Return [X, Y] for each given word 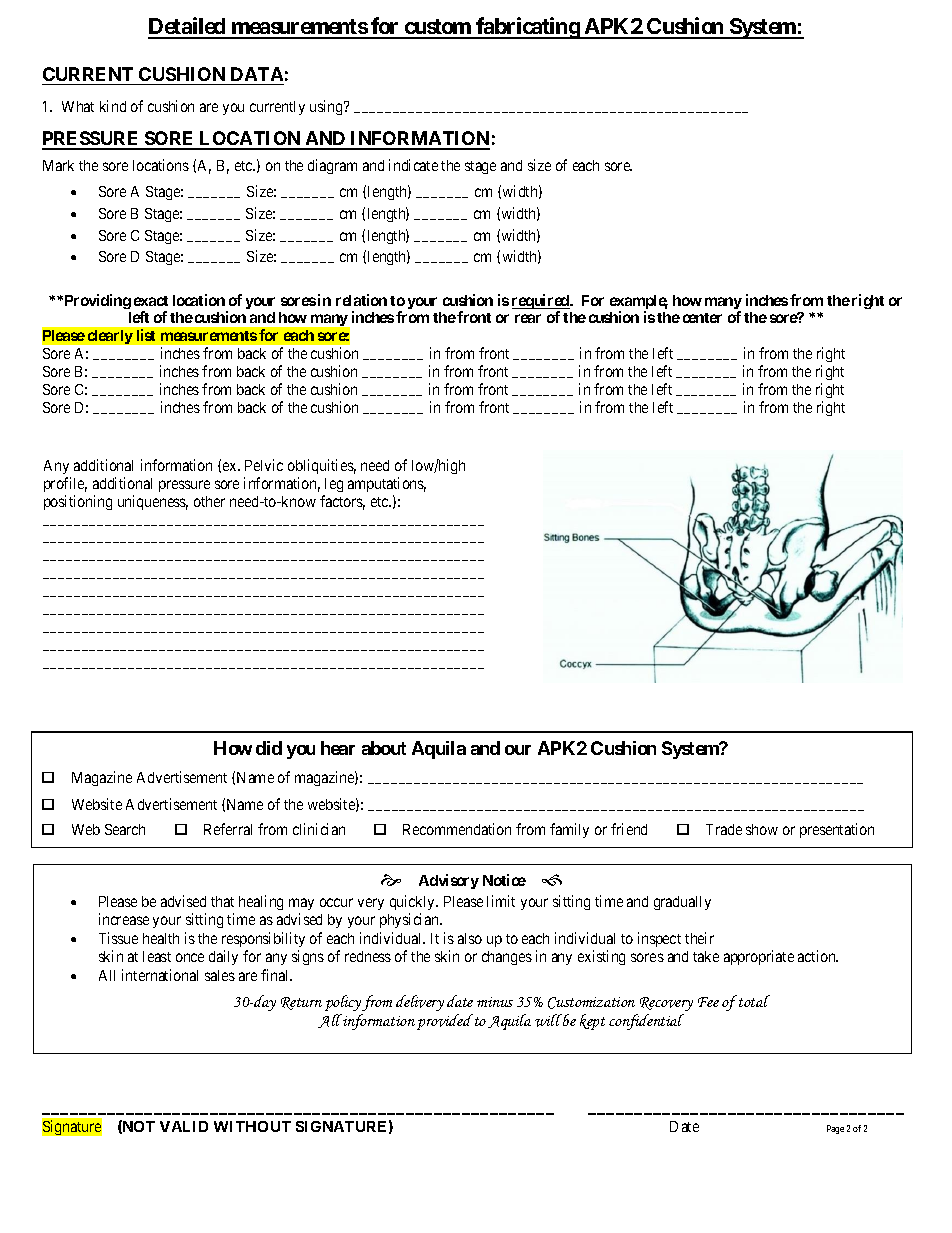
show [762, 829]
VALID [184, 1126]
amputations [387, 484]
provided [445, 1022]
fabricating [527, 28]
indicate [413, 165]
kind [113, 106]
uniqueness [153, 502]
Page [835, 1129]
